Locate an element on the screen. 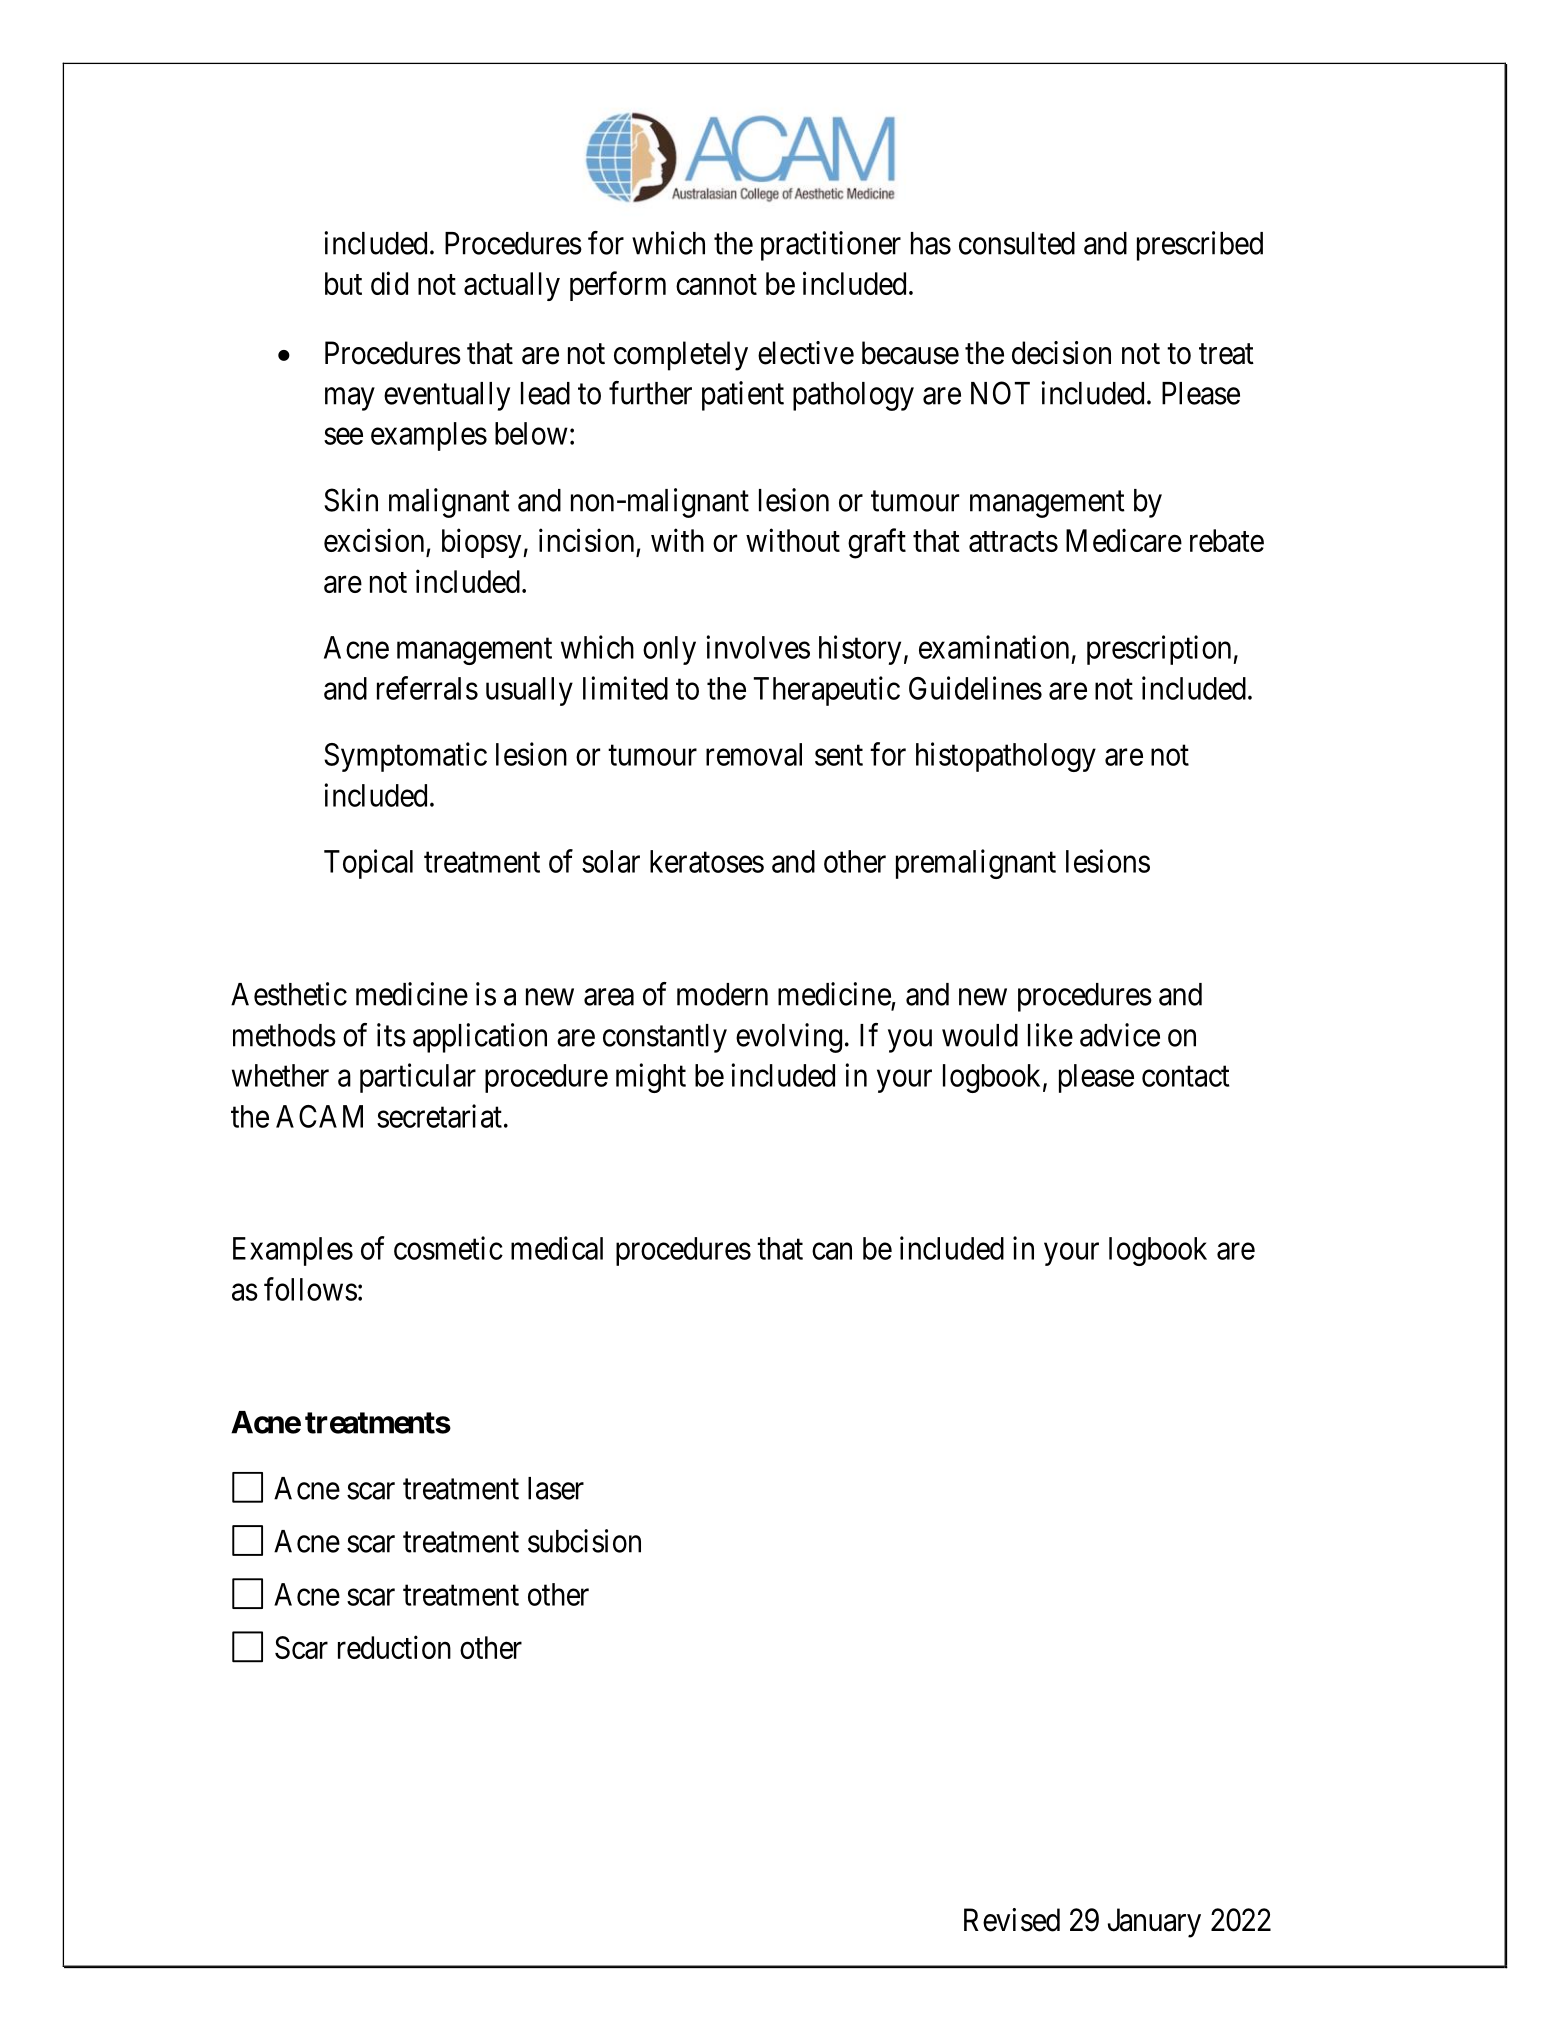 The width and height of the screenshot is (1568, 2029). decision is located at coordinates (1061, 353).
